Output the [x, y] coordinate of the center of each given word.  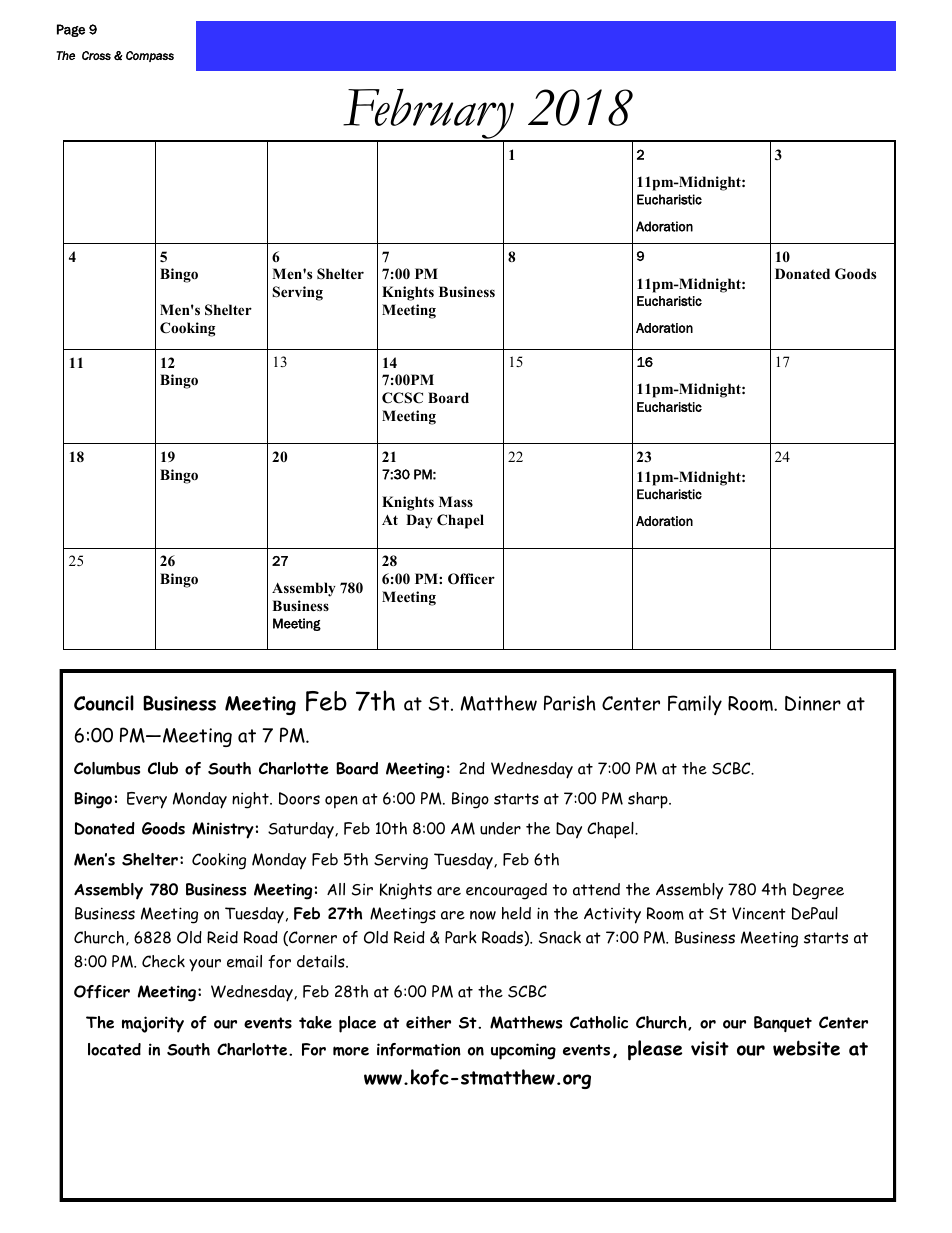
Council [104, 703]
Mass [456, 501]
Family [695, 705]
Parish [570, 703]
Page [71, 30]
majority [153, 1024]
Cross [96, 55]
